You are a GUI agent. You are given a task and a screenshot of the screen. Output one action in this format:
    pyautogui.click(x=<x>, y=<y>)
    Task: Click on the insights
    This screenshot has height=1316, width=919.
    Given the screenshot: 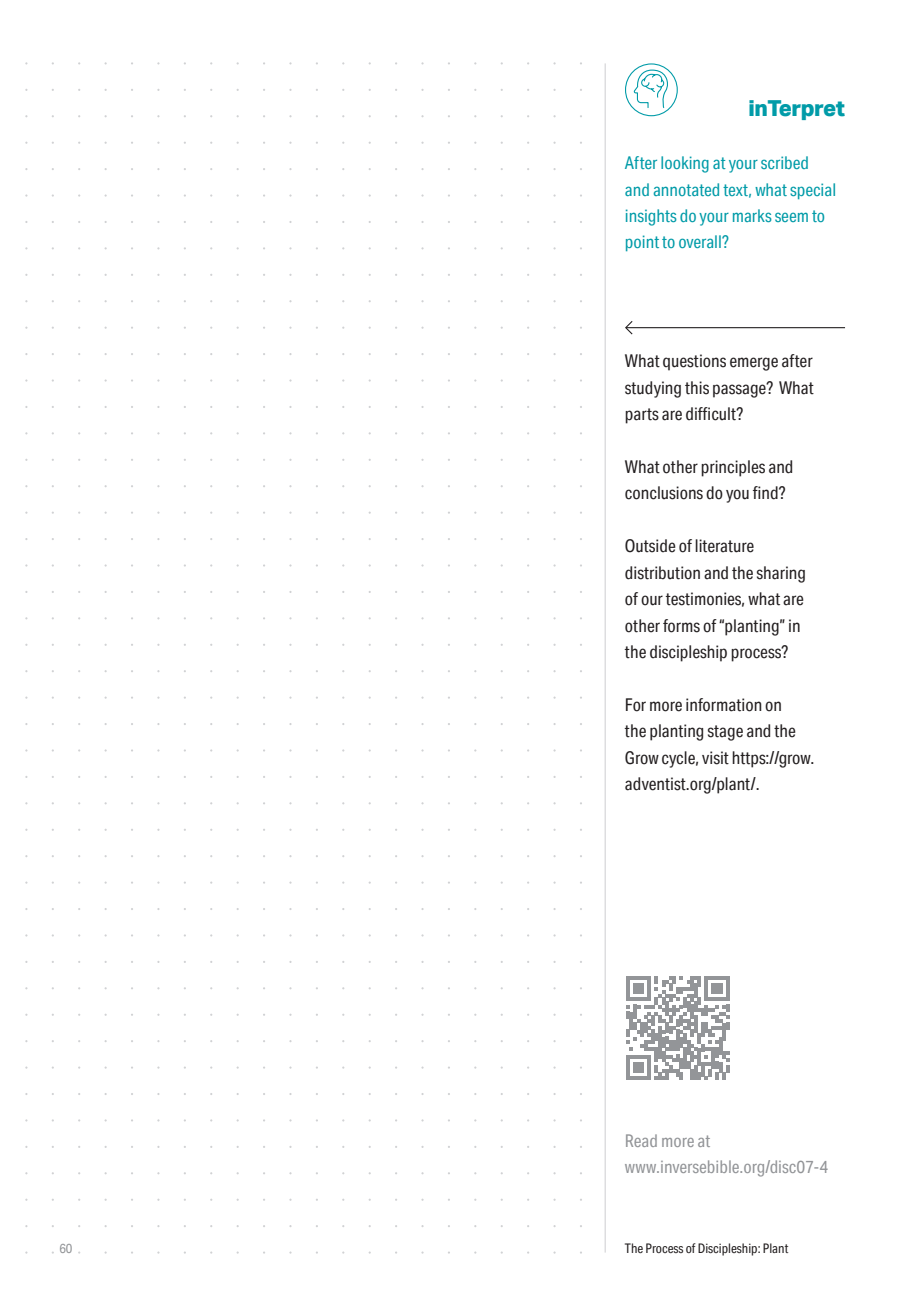 What is the action you would take?
    pyautogui.click(x=651, y=217)
